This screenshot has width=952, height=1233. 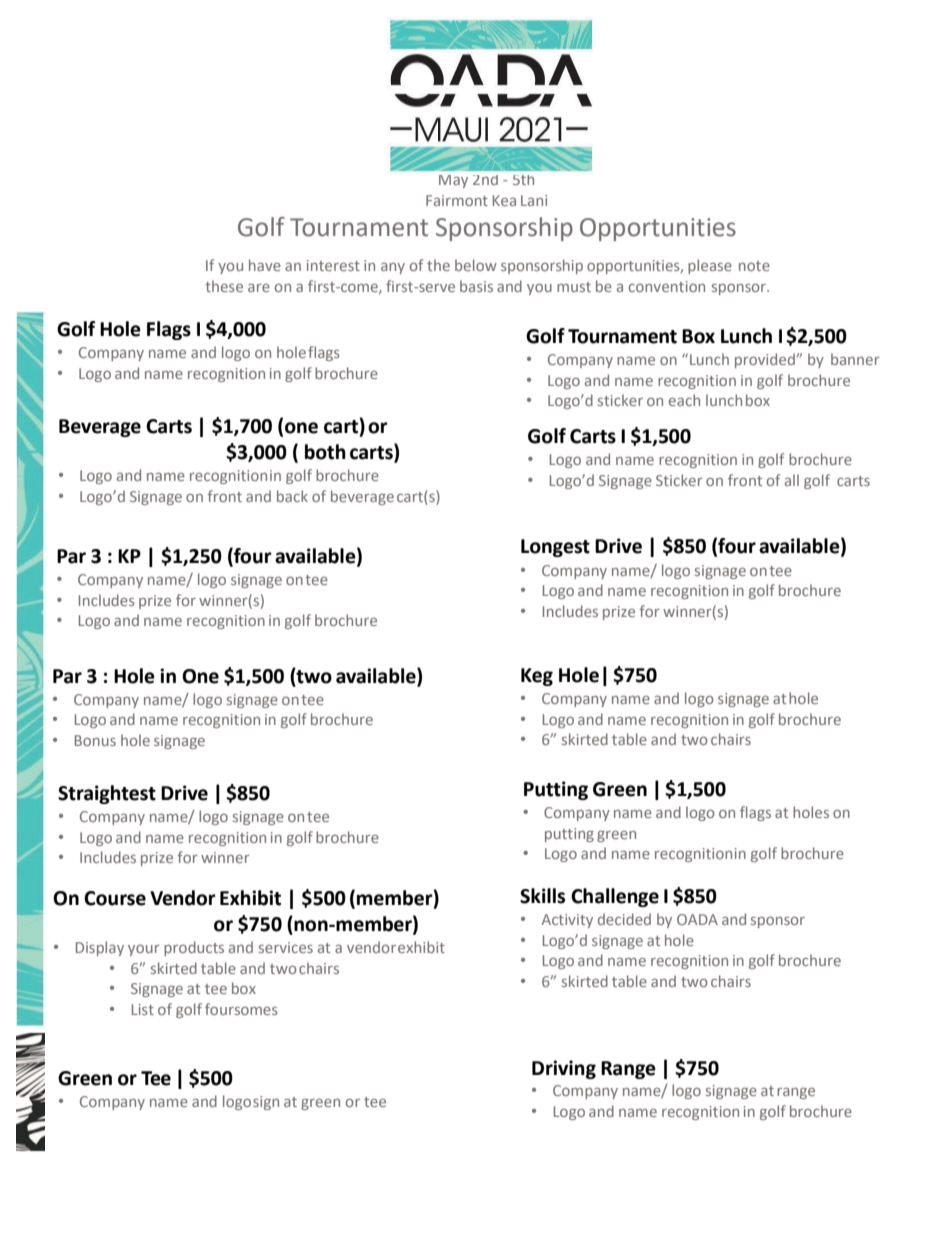 I want to click on back, so click(x=292, y=496).
